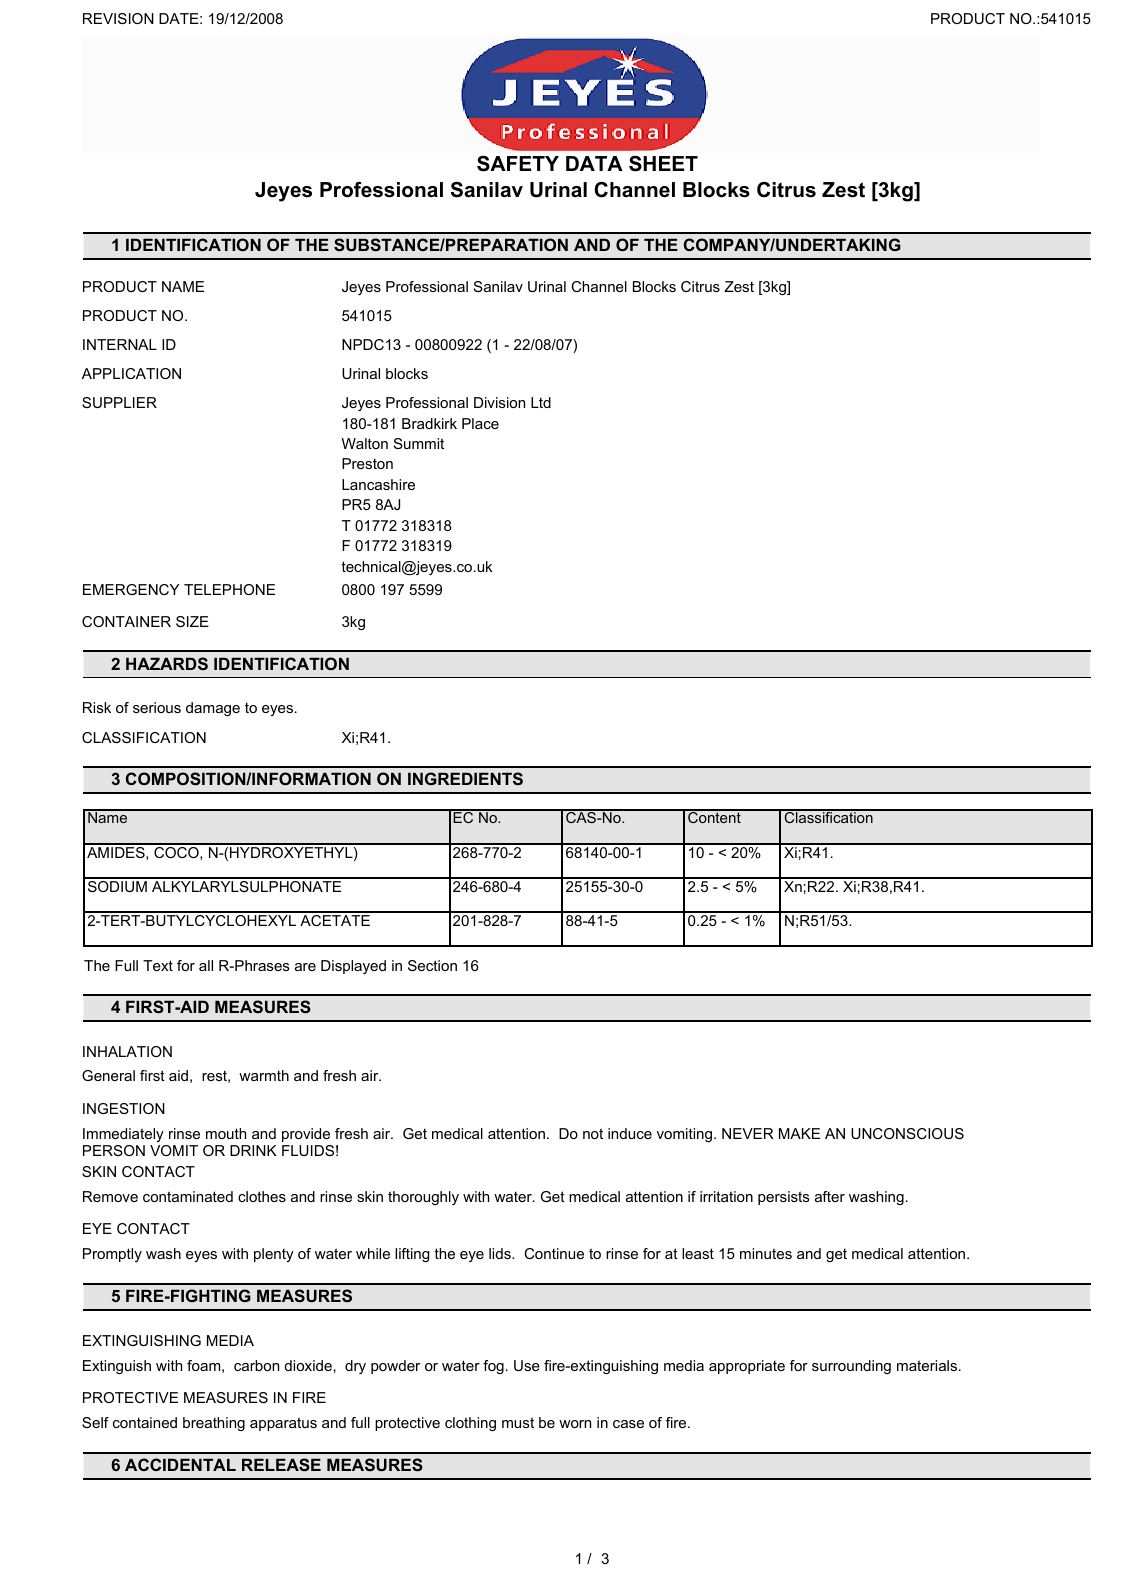  What do you see at coordinates (214, 1424) in the image?
I see `breathing` at bounding box center [214, 1424].
